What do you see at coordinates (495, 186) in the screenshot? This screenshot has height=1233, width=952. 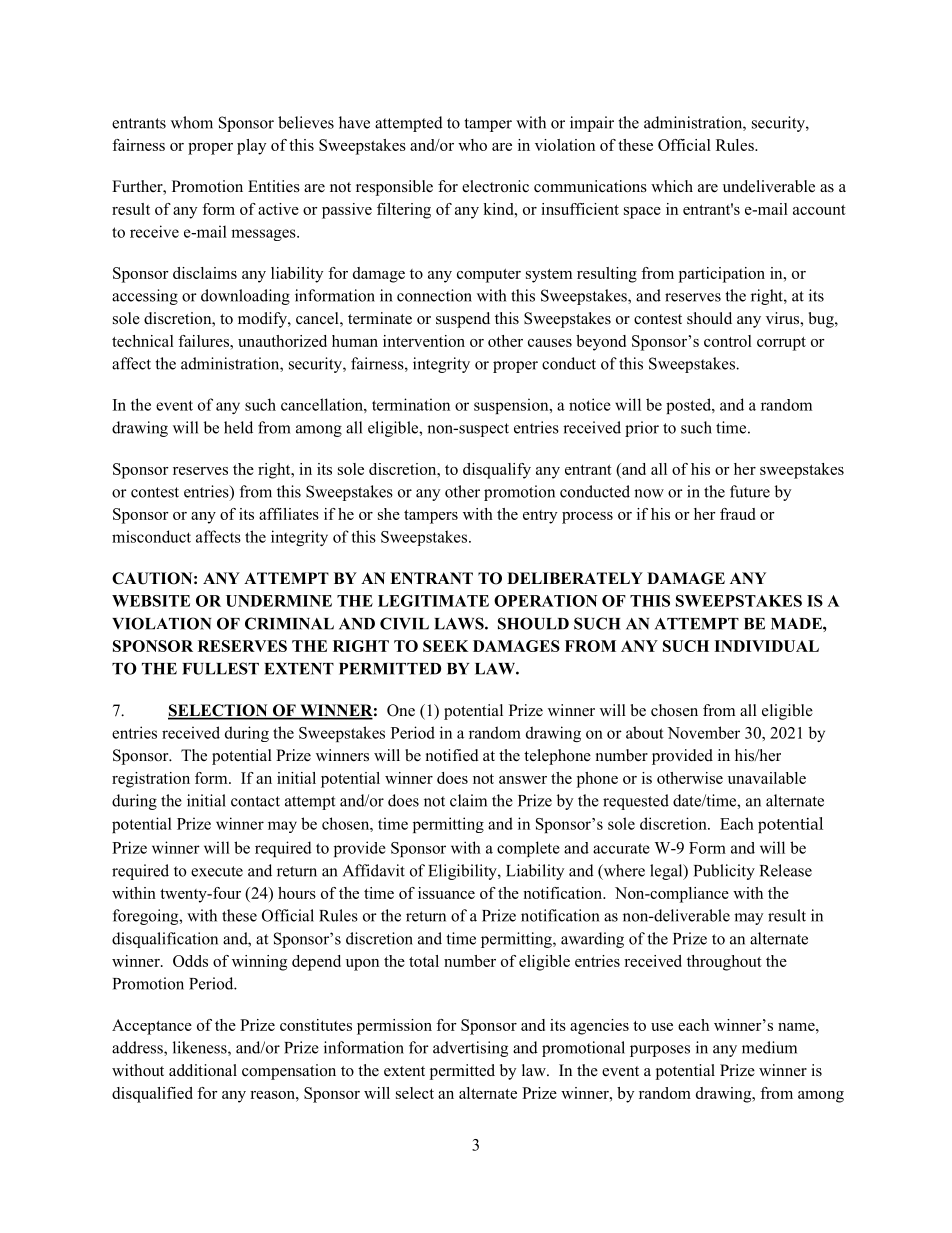 I see `electronic` at bounding box center [495, 186].
